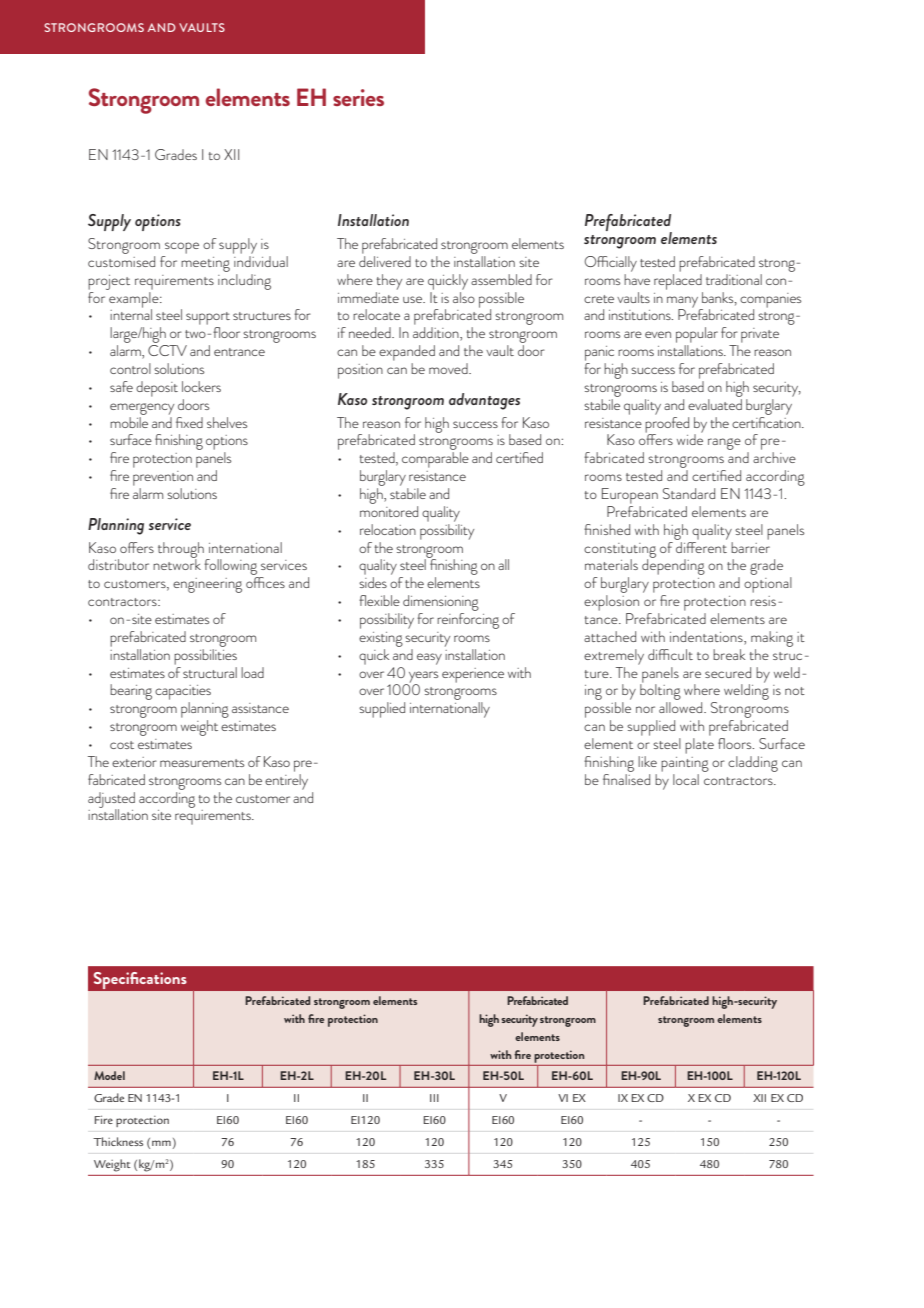 The height and width of the document is (1308, 924). What do you see at coordinates (182, 248) in the document?
I see `scope` at bounding box center [182, 248].
